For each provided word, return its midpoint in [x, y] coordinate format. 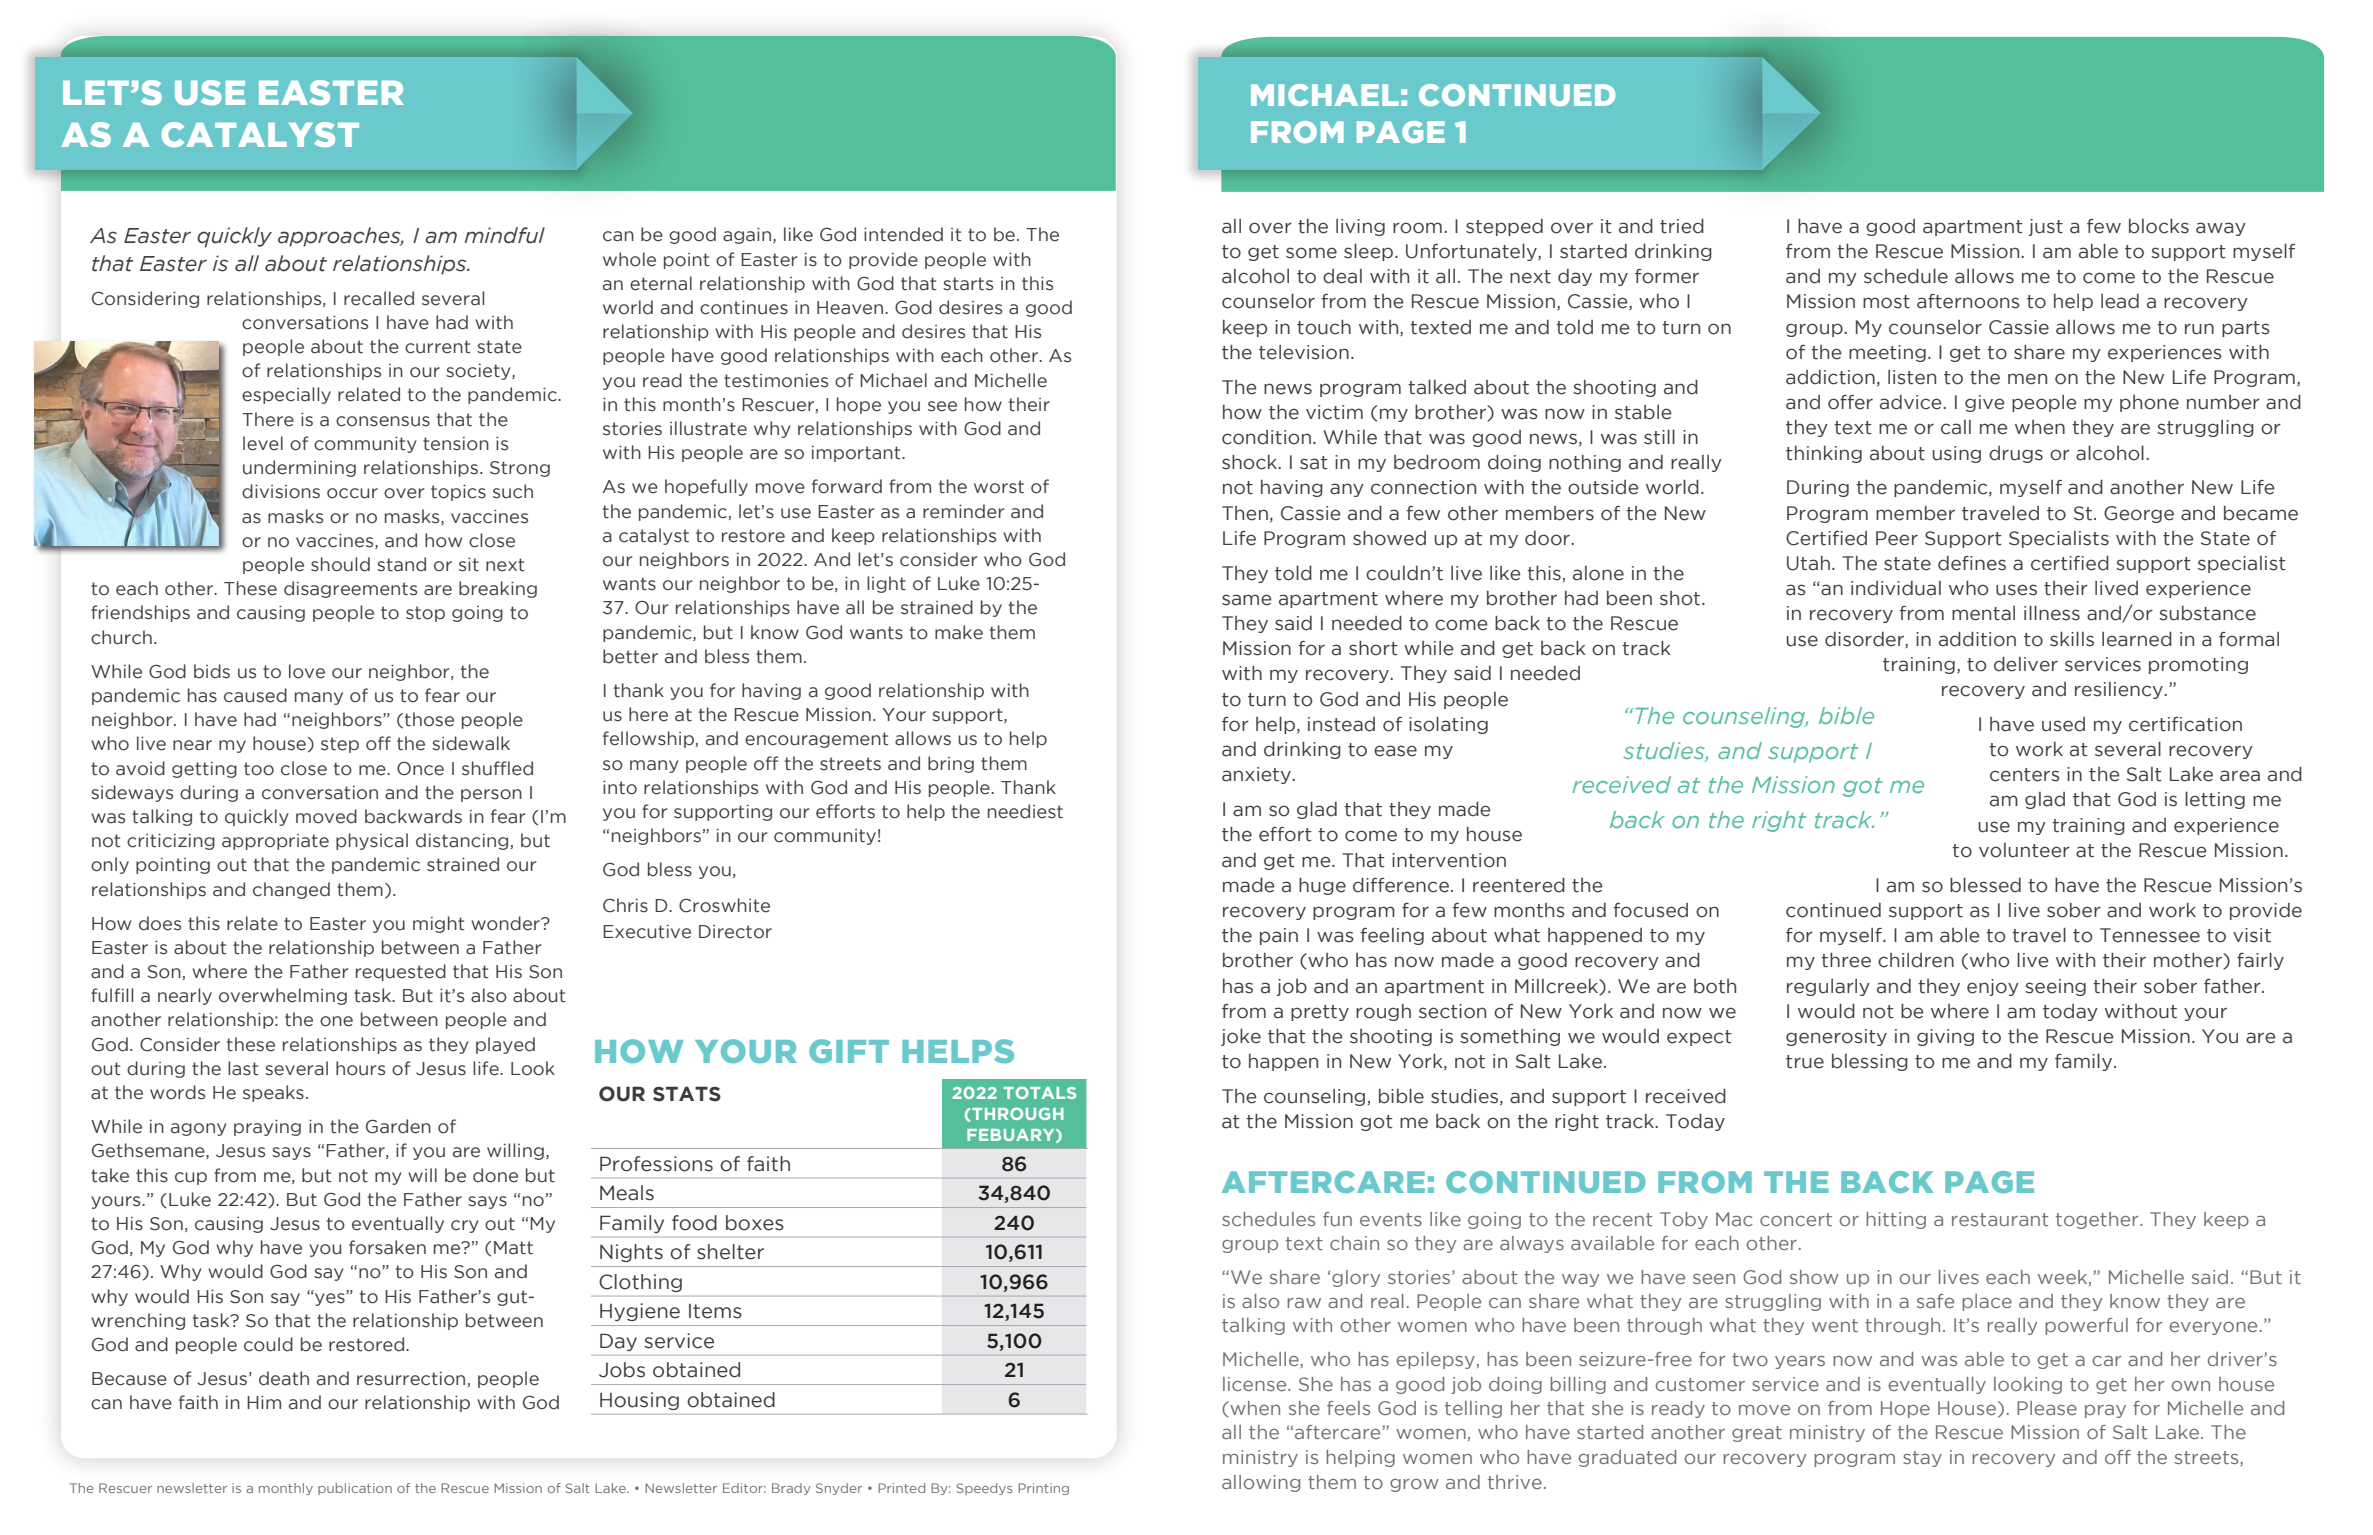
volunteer [2024, 850]
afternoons [1968, 301]
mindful [504, 235]
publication [355, 1489]
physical [372, 841]
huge [1322, 886]
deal [1342, 276]
